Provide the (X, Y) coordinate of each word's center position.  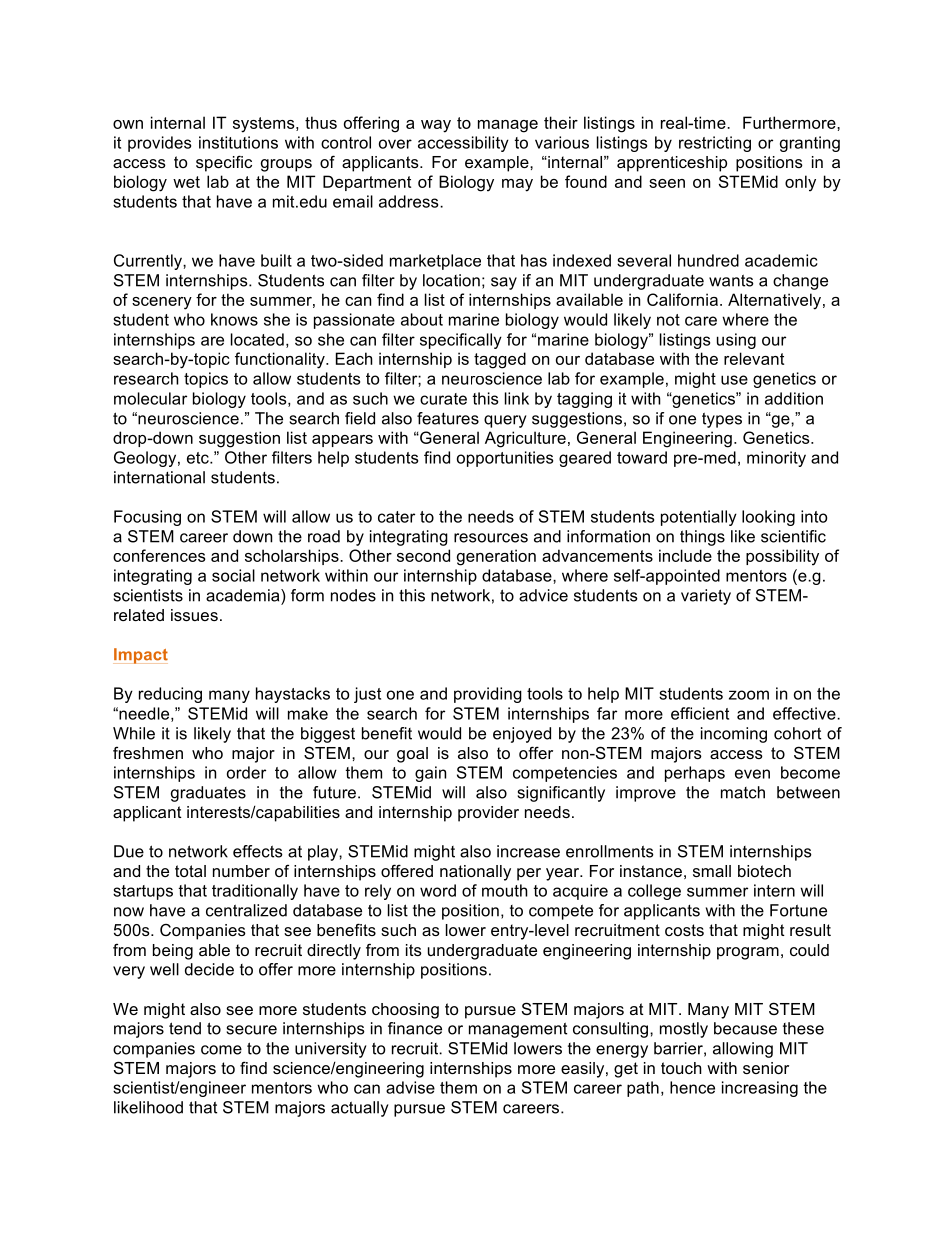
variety (706, 597)
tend (185, 1028)
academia (244, 595)
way (436, 126)
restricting (715, 144)
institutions (238, 142)
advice (543, 595)
